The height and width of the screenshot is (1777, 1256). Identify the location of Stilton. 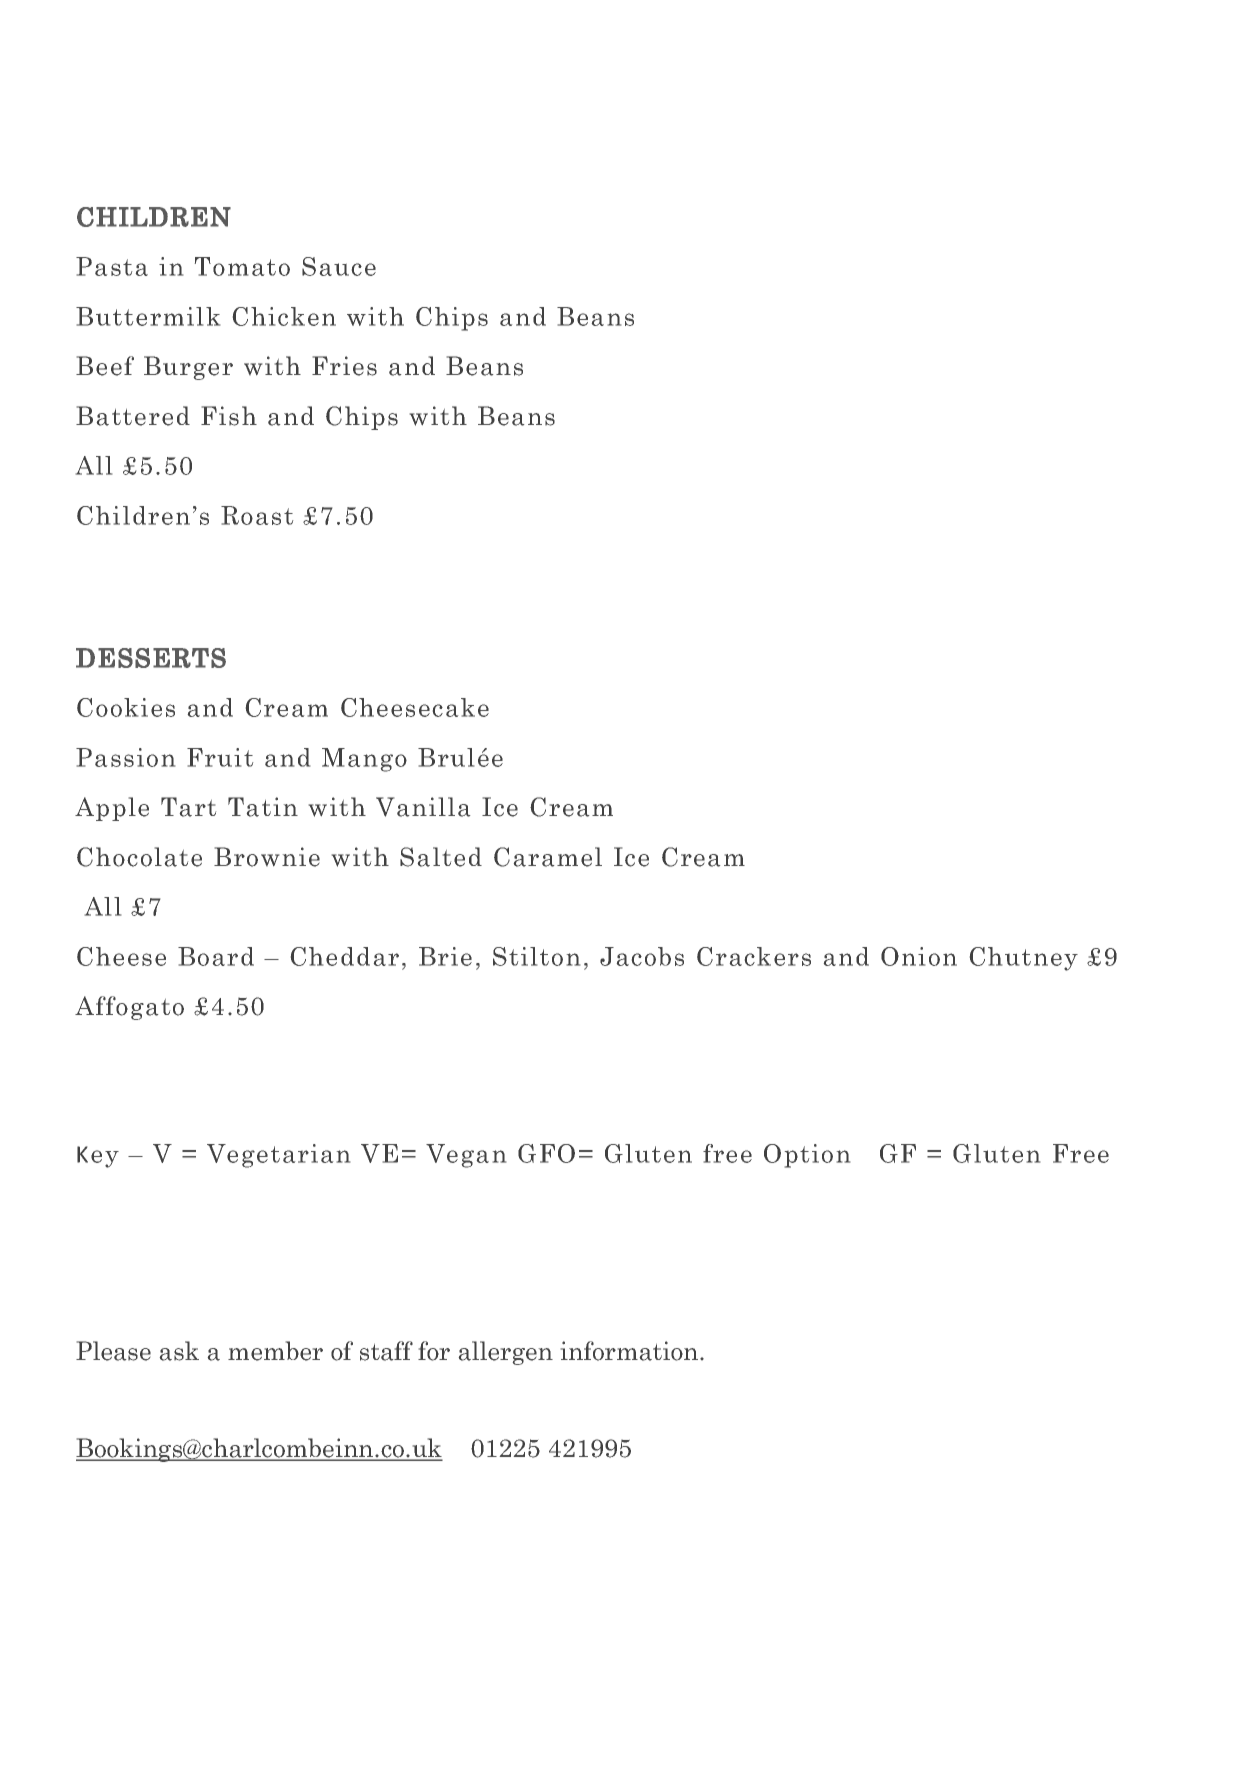
(536, 956).
